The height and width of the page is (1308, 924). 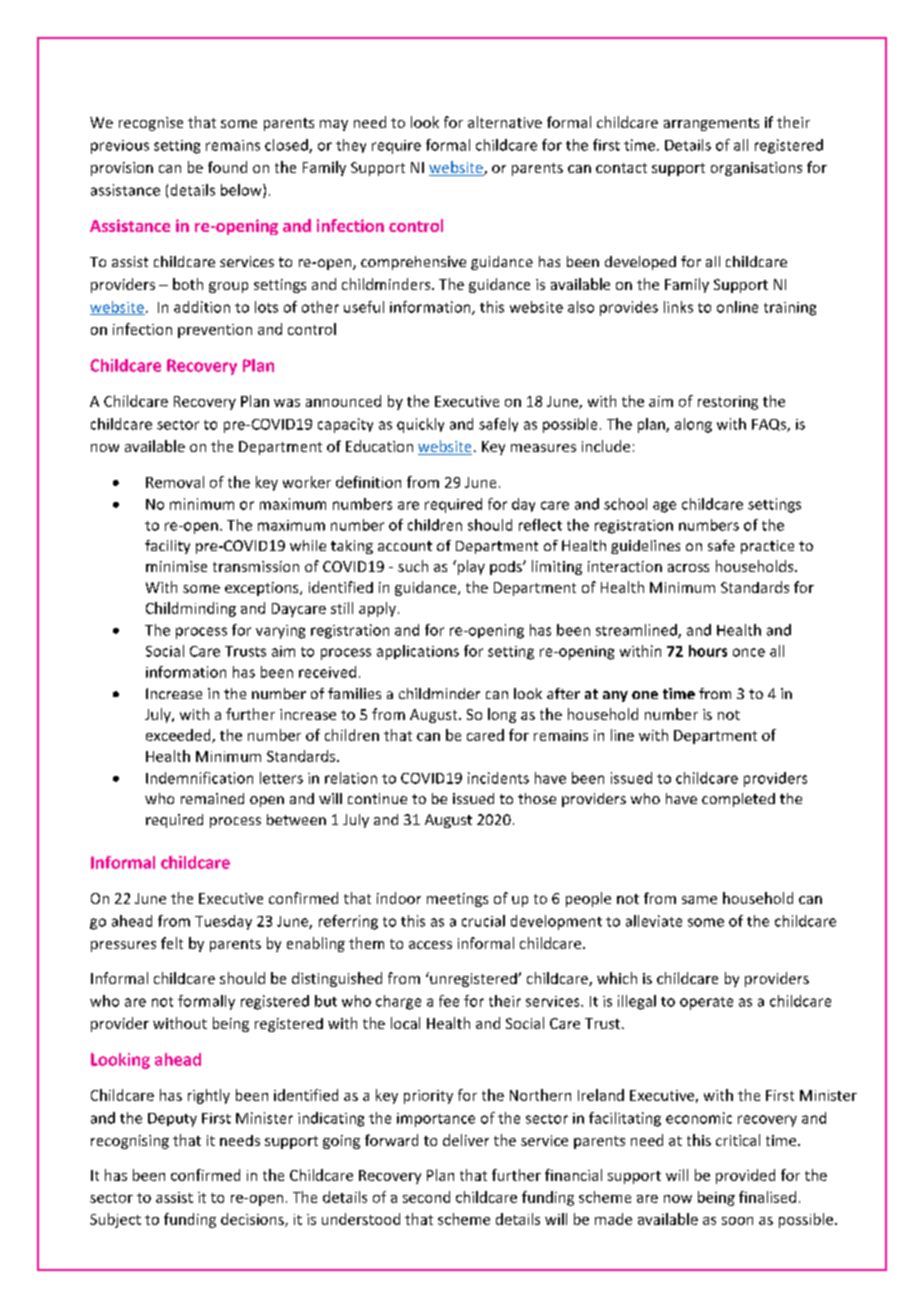 What do you see at coordinates (426, 1197) in the page?
I see `second` at bounding box center [426, 1197].
